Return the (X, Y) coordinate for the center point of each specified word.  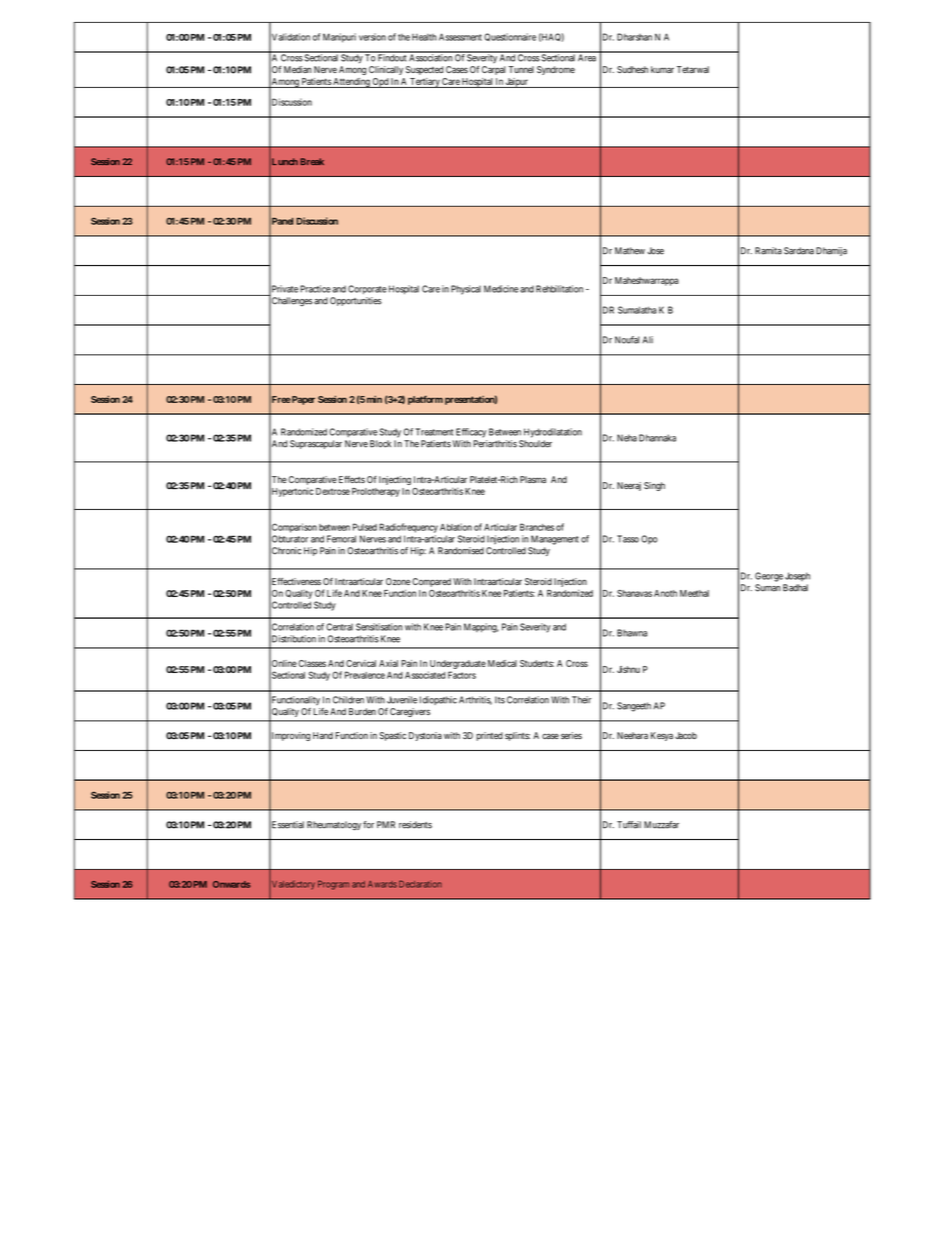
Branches (537, 527)
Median (298, 69)
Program (333, 885)
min (374, 399)
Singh (654, 486)
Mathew (630, 251)
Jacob (686, 735)
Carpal (494, 70)
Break (312, 161)
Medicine (501, 289)
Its (500, 700)
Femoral (341, 539)
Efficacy (471, 433)
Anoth (665, 593)
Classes (312, 663)
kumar (662, 69)
